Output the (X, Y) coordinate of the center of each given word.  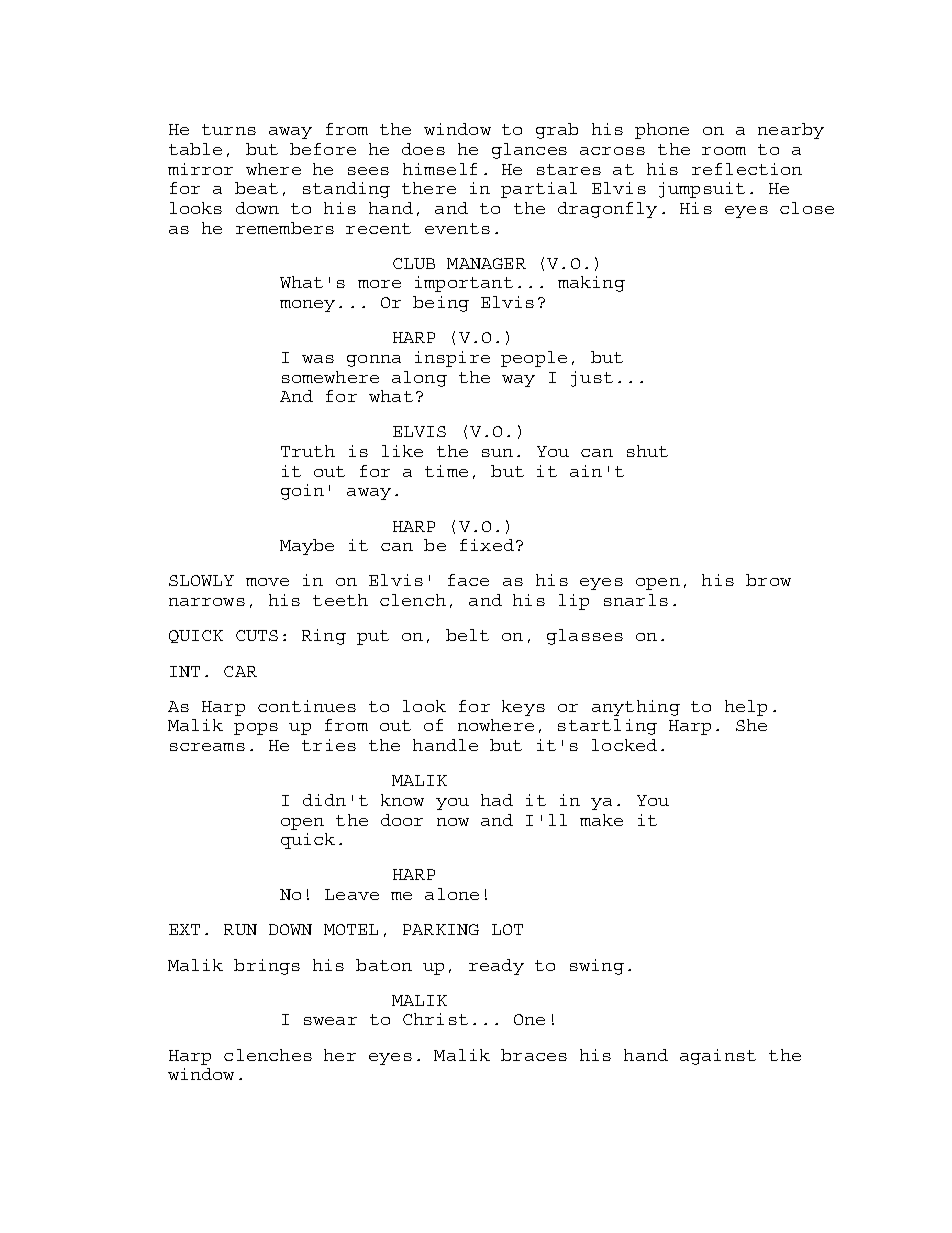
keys (523, 708)
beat (256, 188)
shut (647, 451)
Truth (308, 451)
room (724, 151)
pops (256, 729)
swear (330, 1021)
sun (497, 453)
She (751, 725)
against (718, 1057)
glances (529, 151)
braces (534, 1055)
